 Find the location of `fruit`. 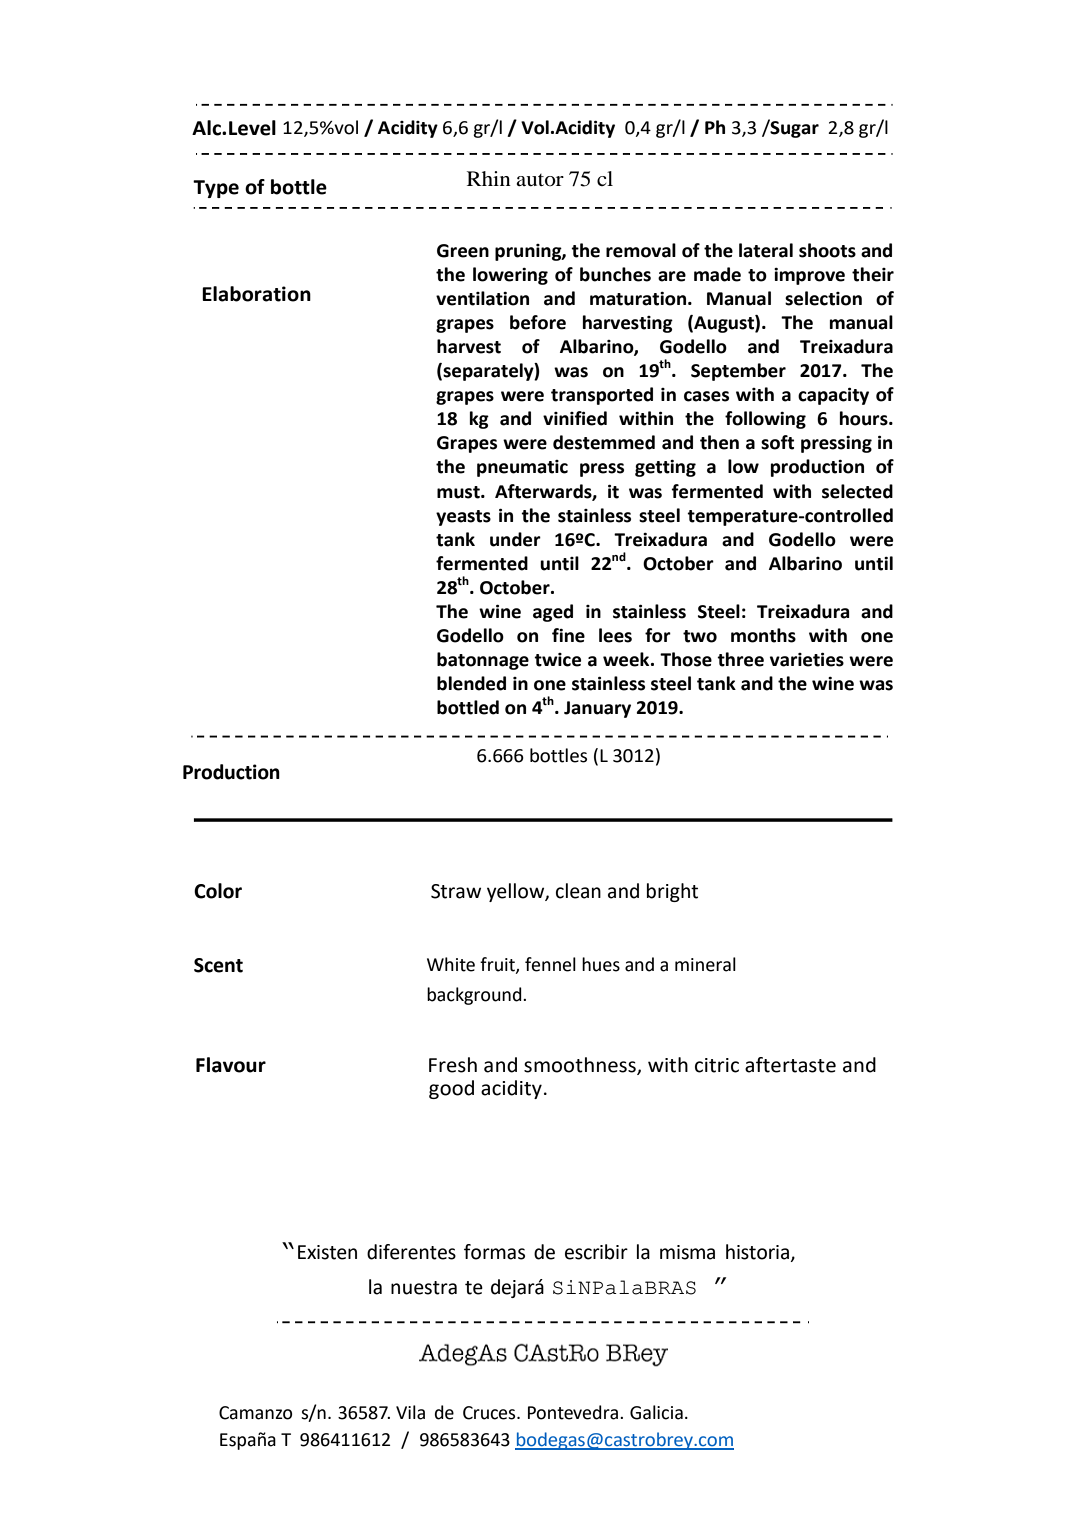

fruit is located at coordinates (498, 965).
